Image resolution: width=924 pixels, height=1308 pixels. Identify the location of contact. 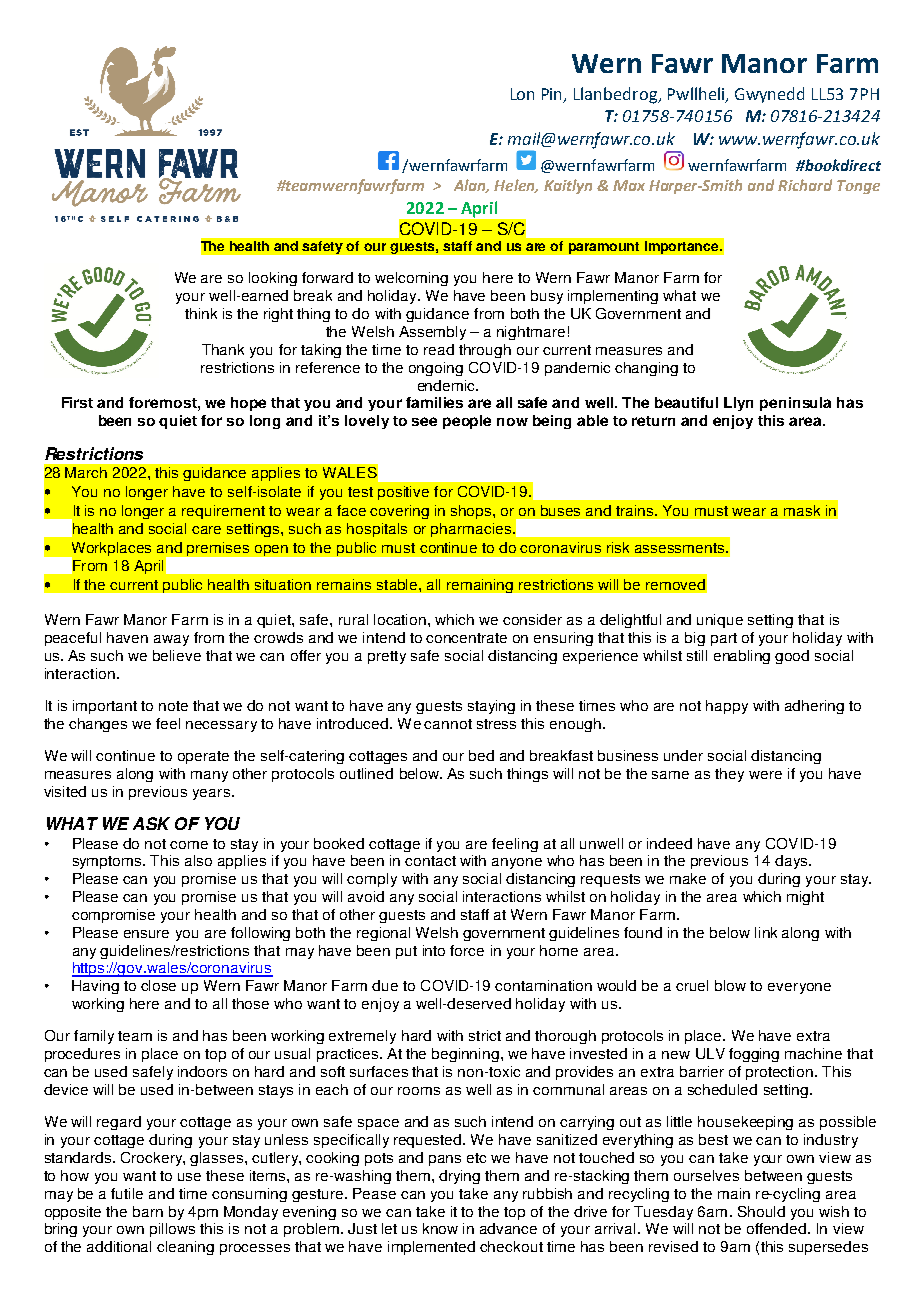
(430, 861).
